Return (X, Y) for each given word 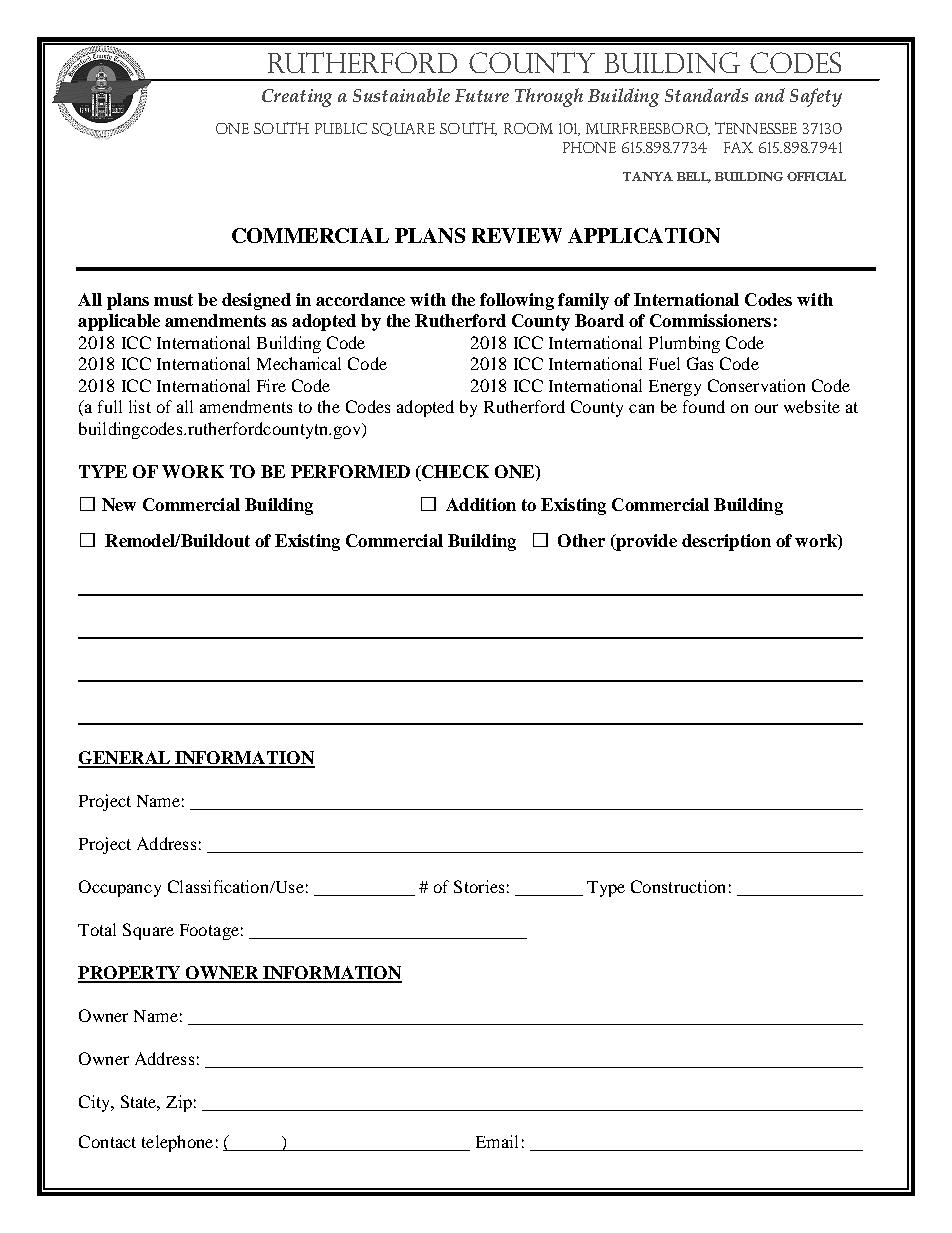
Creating (297, 98)
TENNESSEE (756, 128)
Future (482, 95)
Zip (179, 1103)
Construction (678, 886)
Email (497, 1141)
